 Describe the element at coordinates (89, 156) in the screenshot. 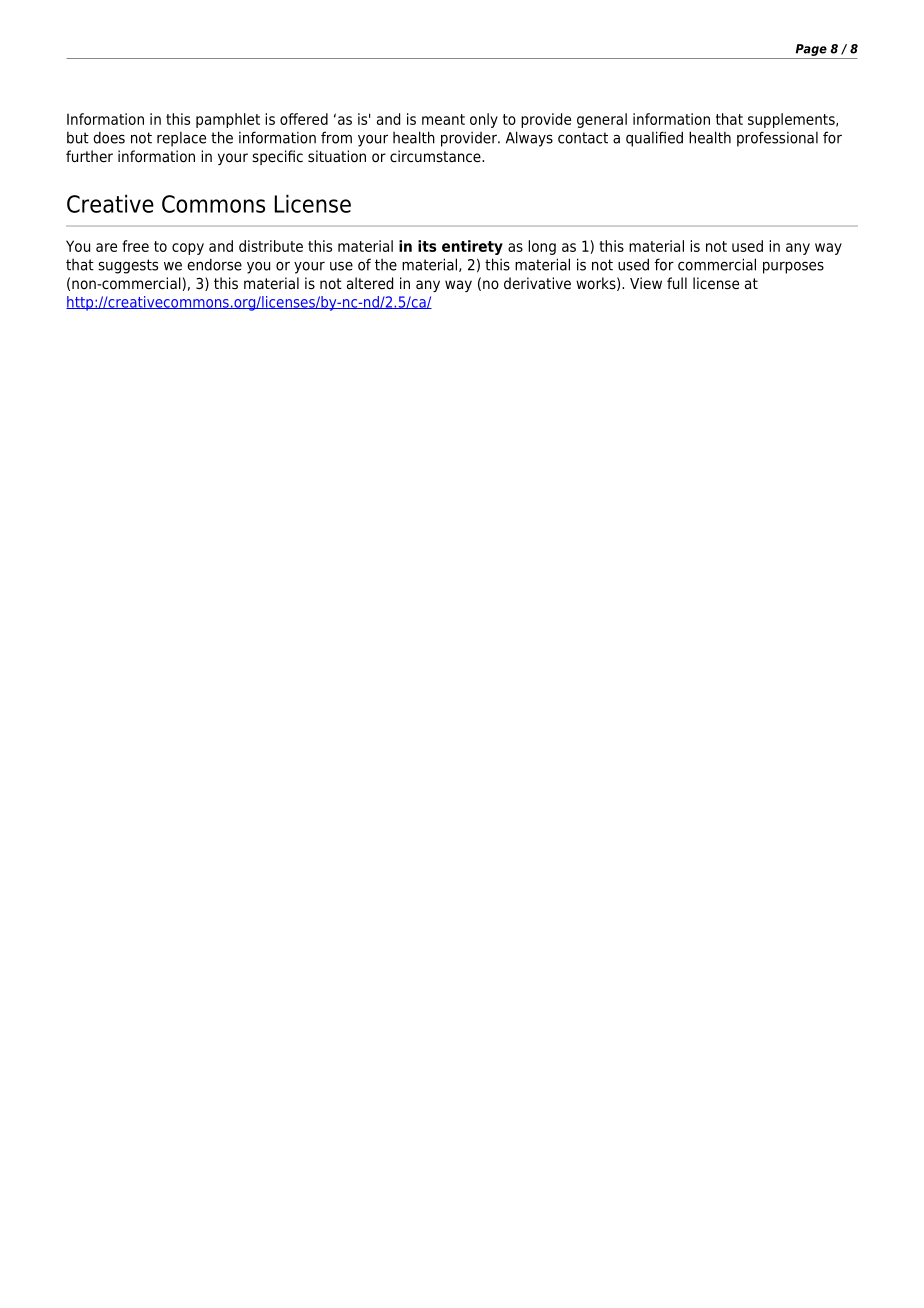

I see `further` at that location.
